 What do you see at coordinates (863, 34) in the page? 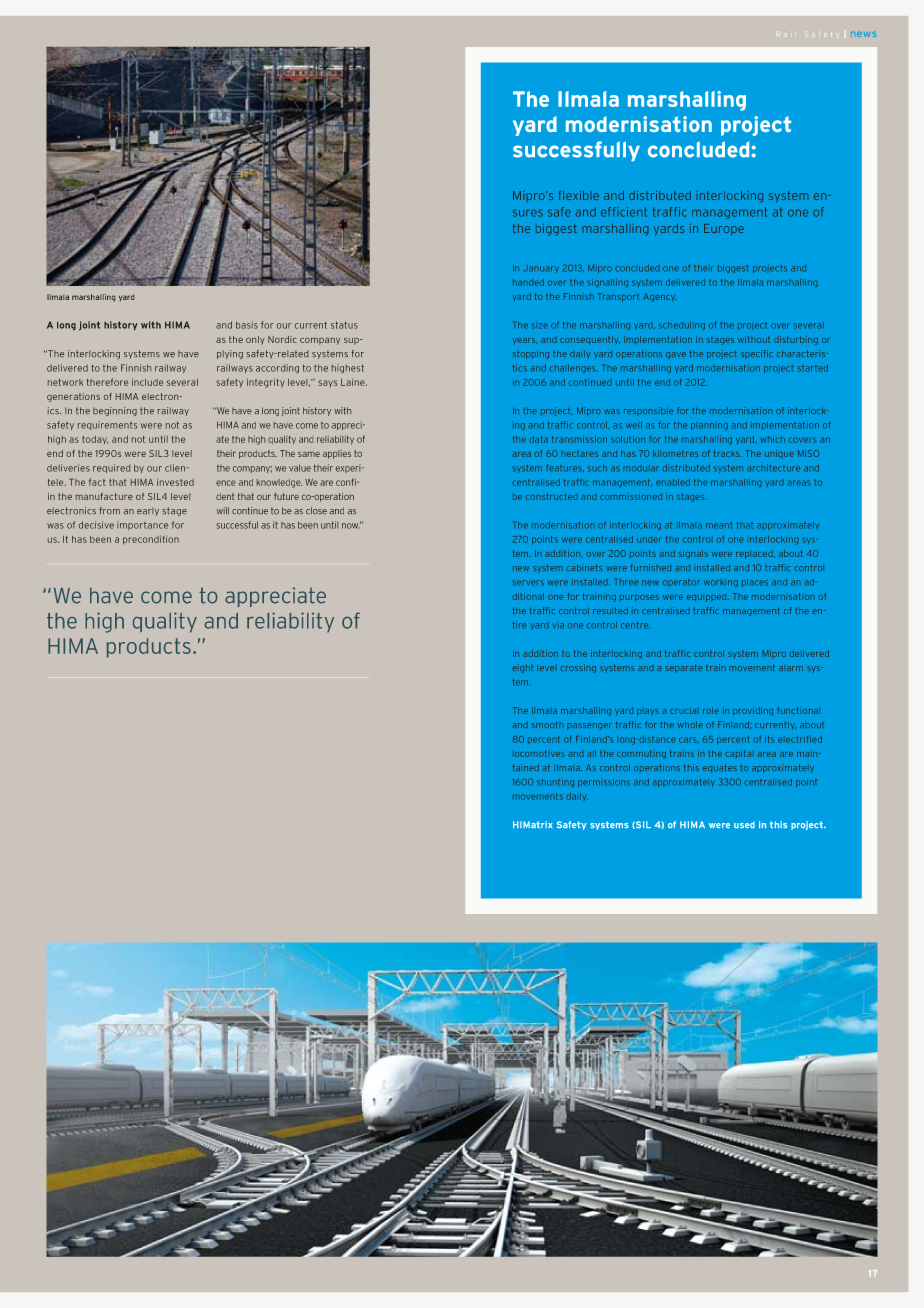
I see `news` at bounding box center [863, 34].
